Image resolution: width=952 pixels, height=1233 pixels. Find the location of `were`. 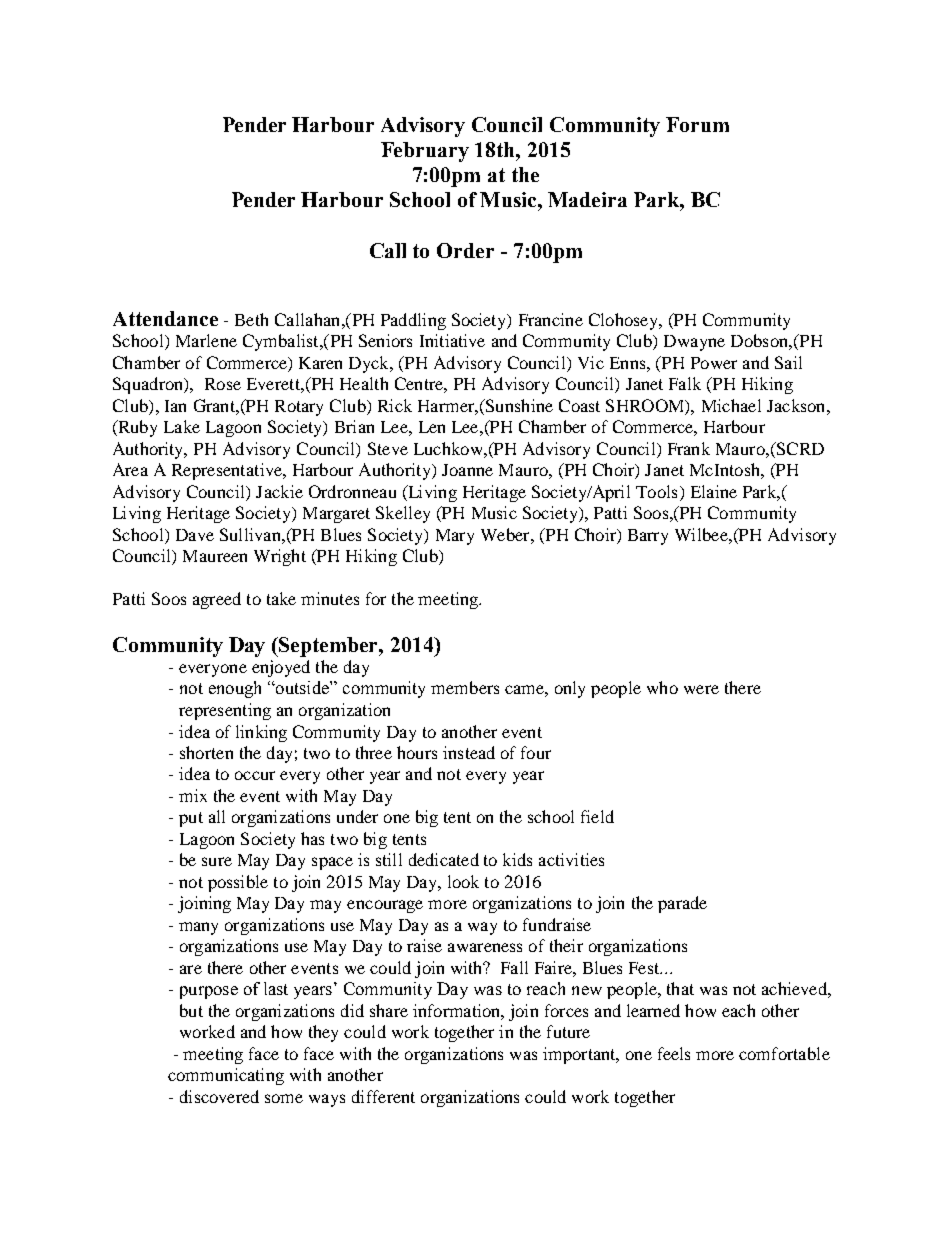

were is located at coordinates (701, 689).
